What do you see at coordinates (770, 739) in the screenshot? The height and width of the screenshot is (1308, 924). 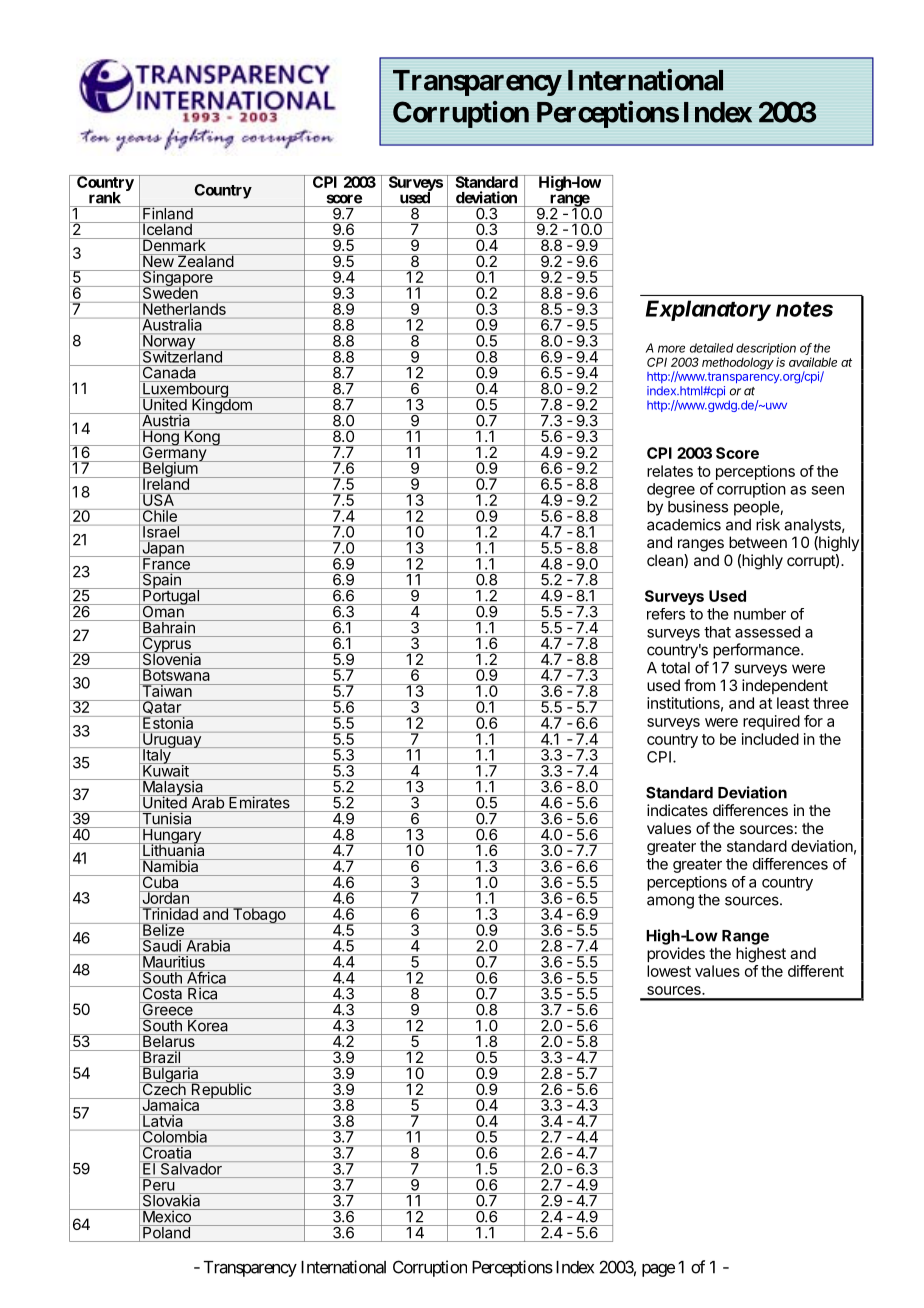 I see `included` at bounding box center [770, 739].
